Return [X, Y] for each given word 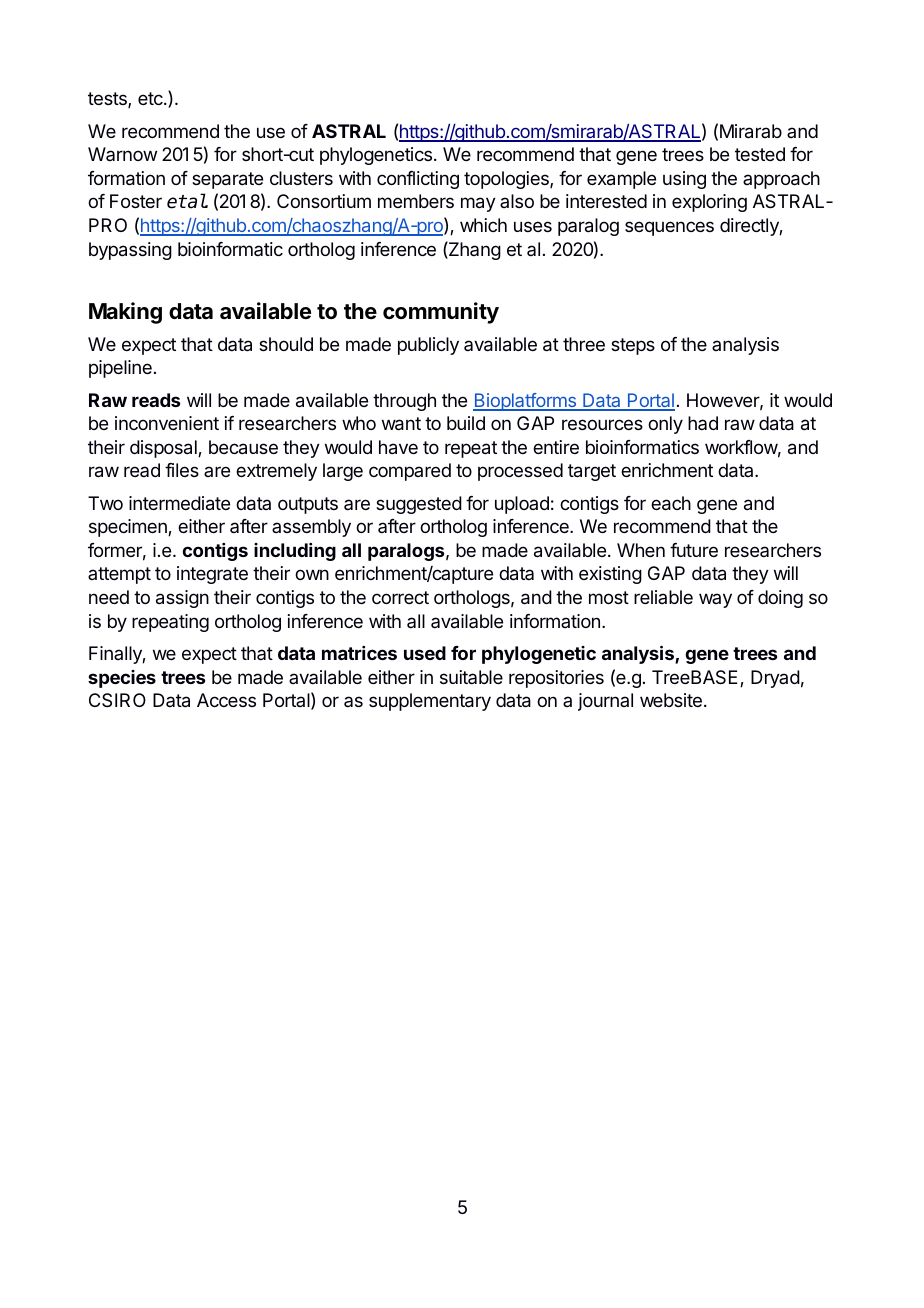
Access [226, 700]
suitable [471, 677]
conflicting [418, 180]
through [404, 402]
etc [151, 98]
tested [760, 154]
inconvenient [167, 423]
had [703, 423]
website [671, 700]
